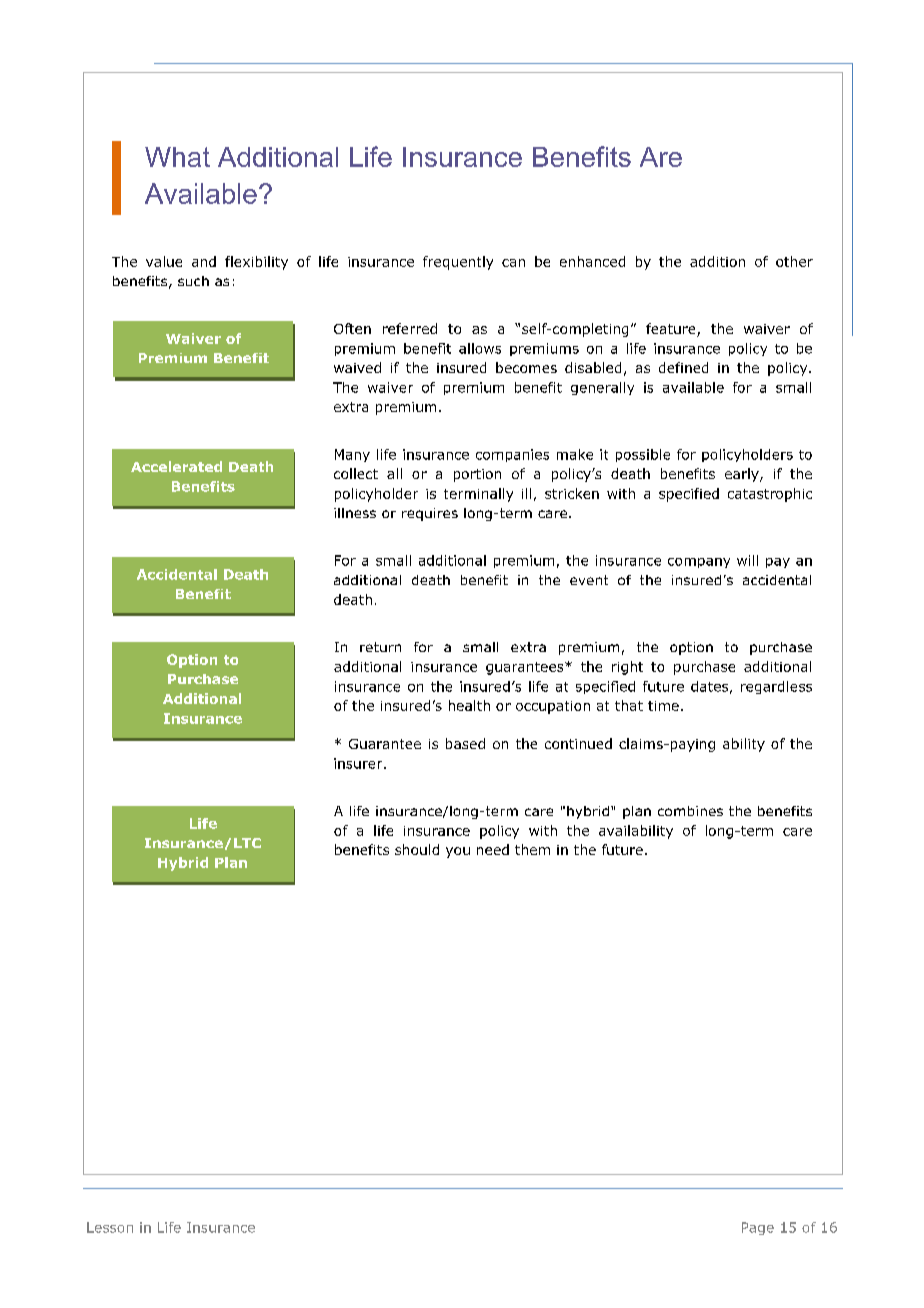 The width and height of the screenshot is (924, 1308). What do you see at coordinates (643, 455) in the screenshot?
I see `possible` at bounding box center [643, 455].
